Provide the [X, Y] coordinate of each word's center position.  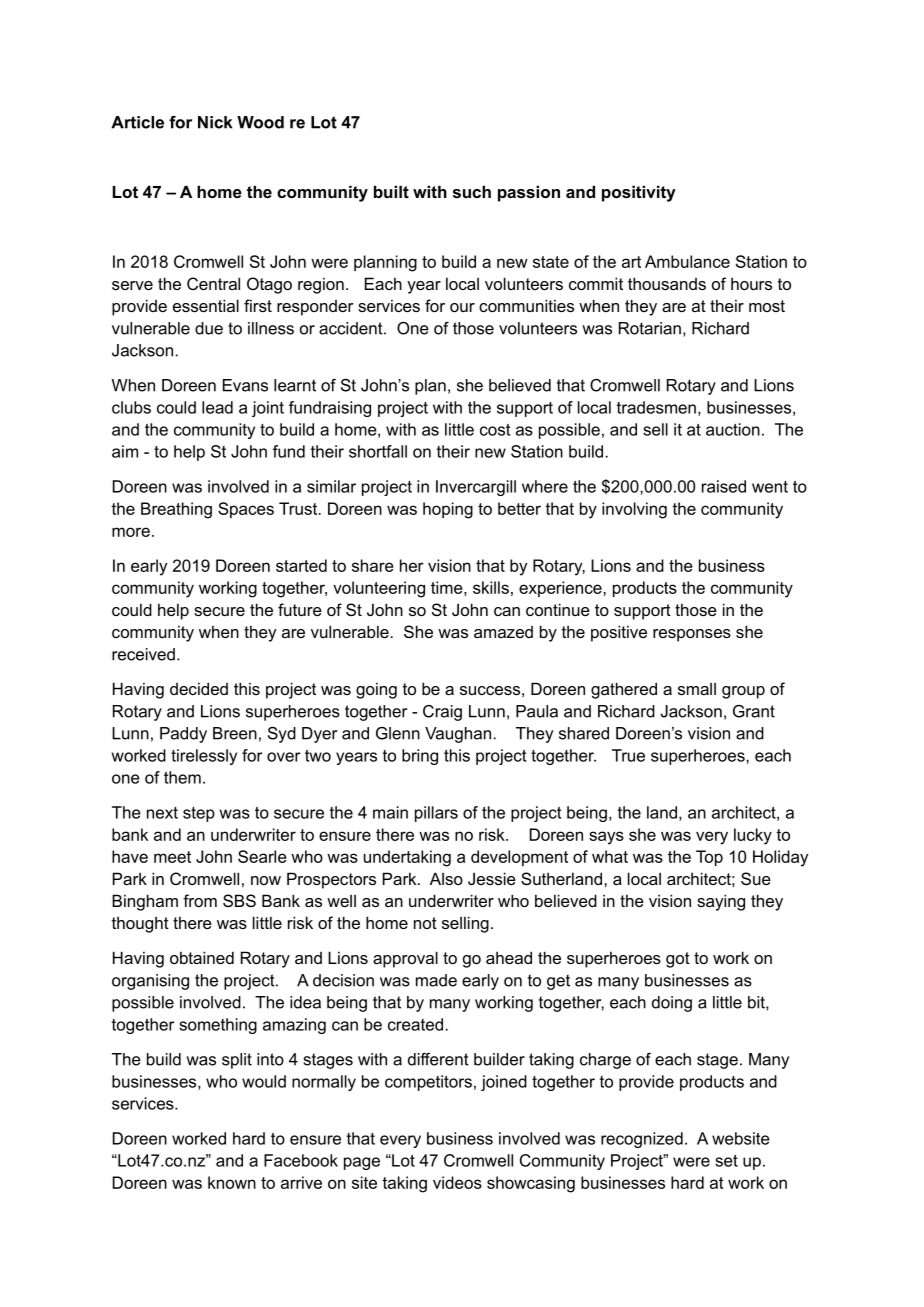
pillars [436, 814]
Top [709, 858]
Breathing [176, 510]
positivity [639, 193]
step [199, 814]
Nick [215, 122]
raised [724, 486]
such [472, 191]
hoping [448, 510]
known [232, 1182]
